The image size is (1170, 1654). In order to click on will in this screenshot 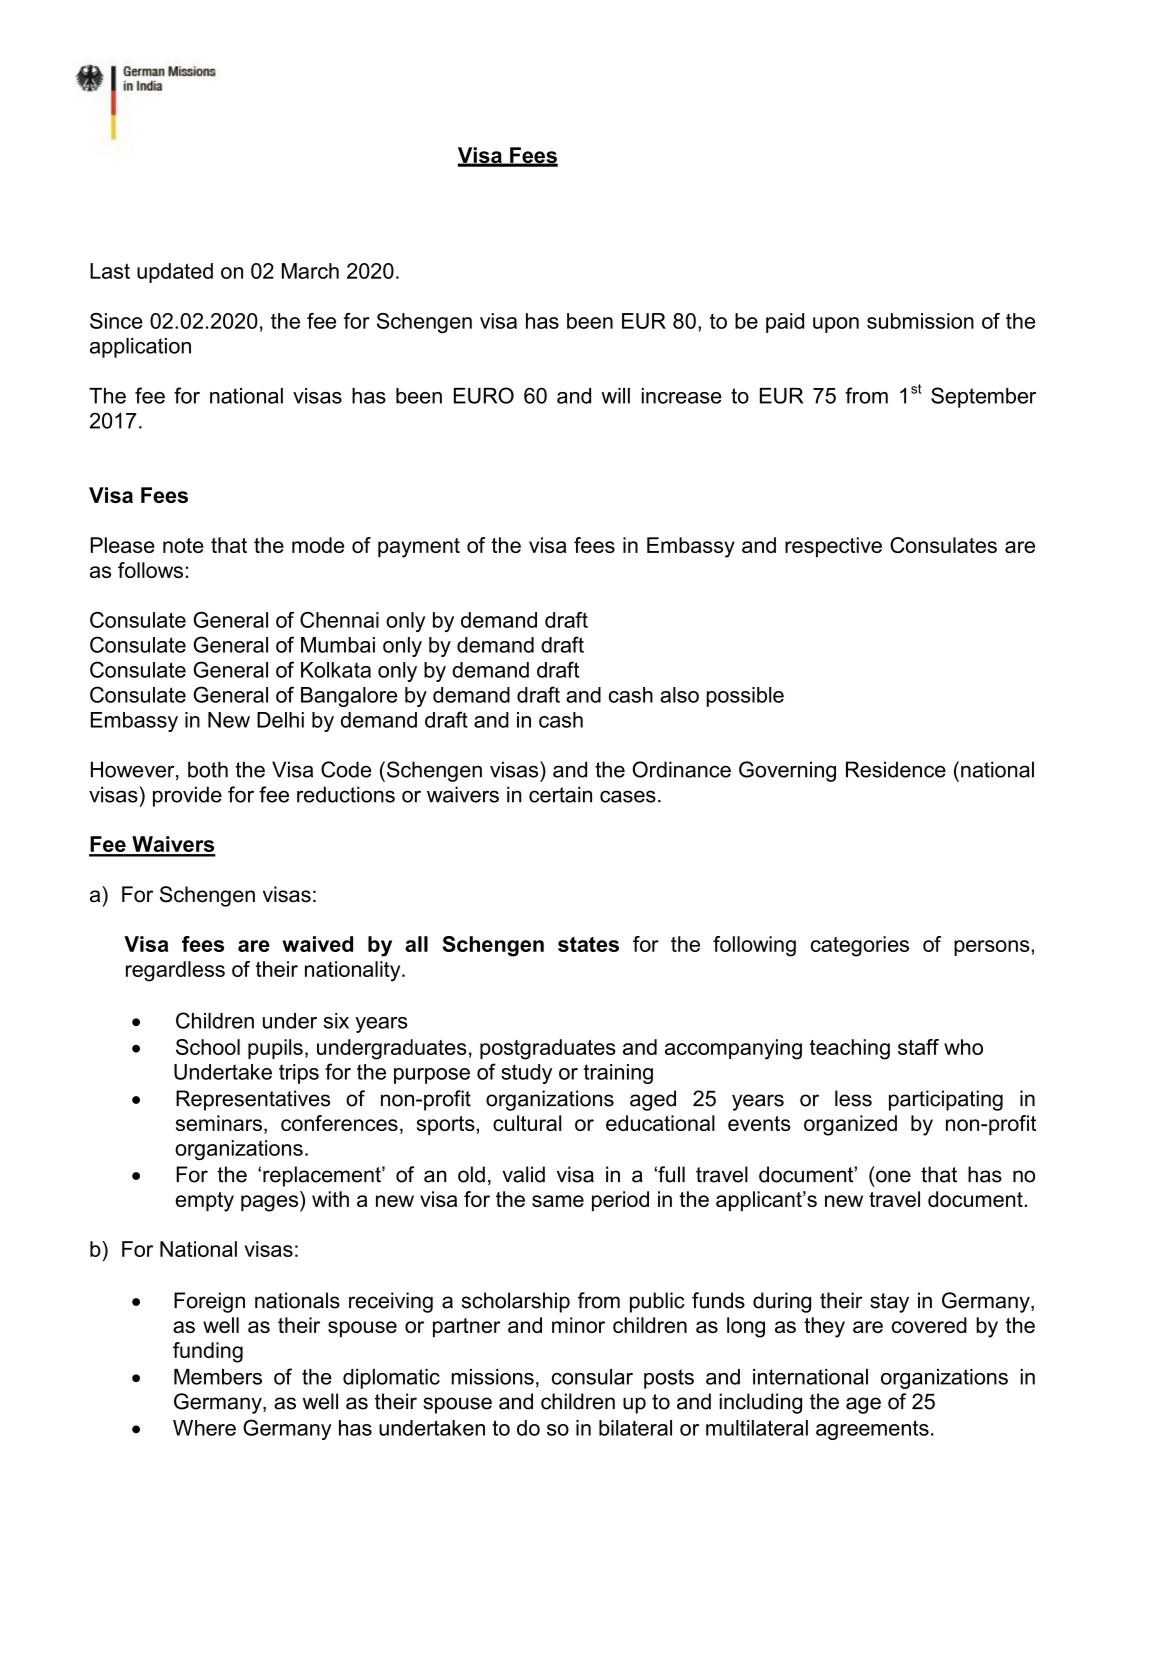, I will do `click(615, 396)`.
